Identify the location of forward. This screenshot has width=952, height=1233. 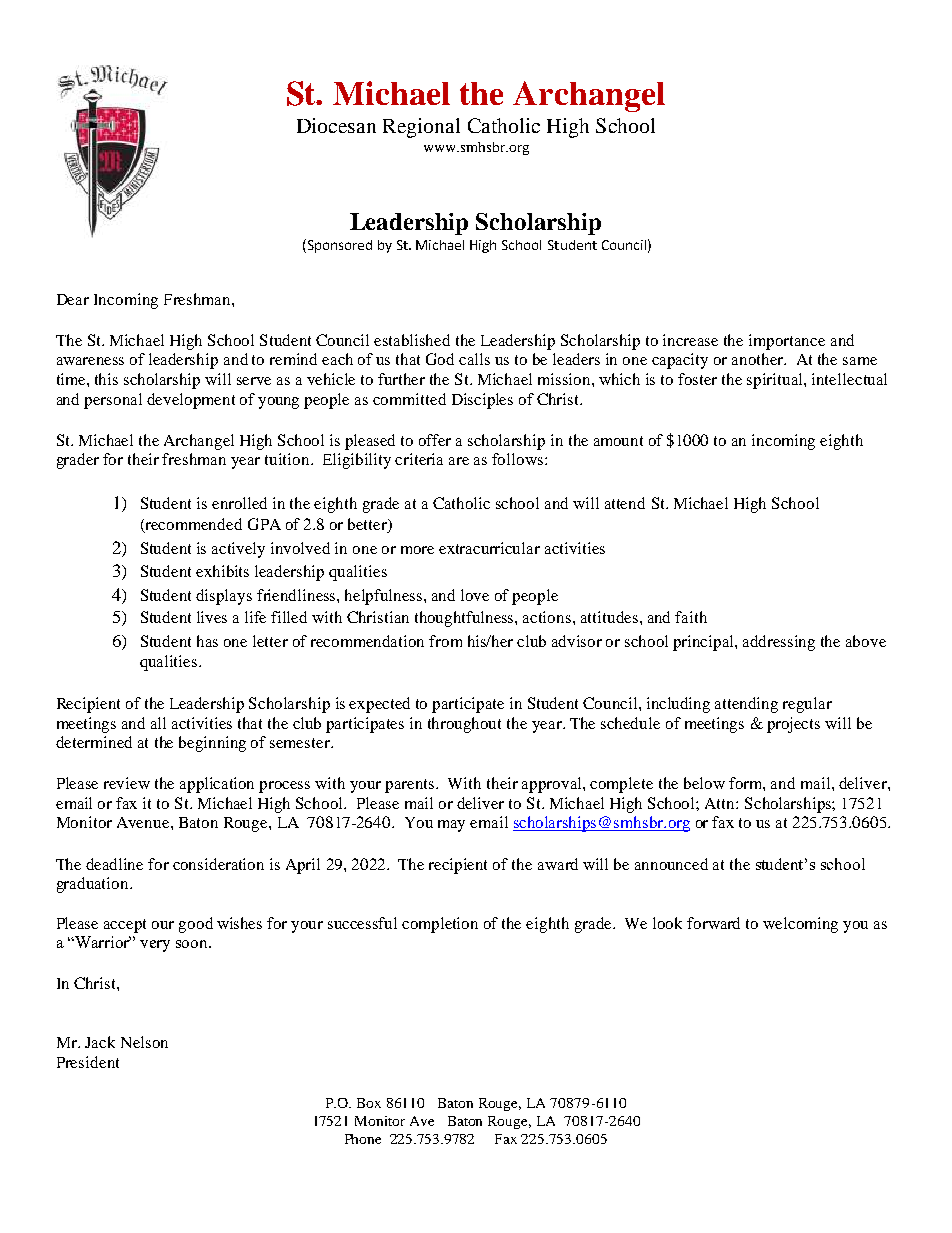
(713, 923).
